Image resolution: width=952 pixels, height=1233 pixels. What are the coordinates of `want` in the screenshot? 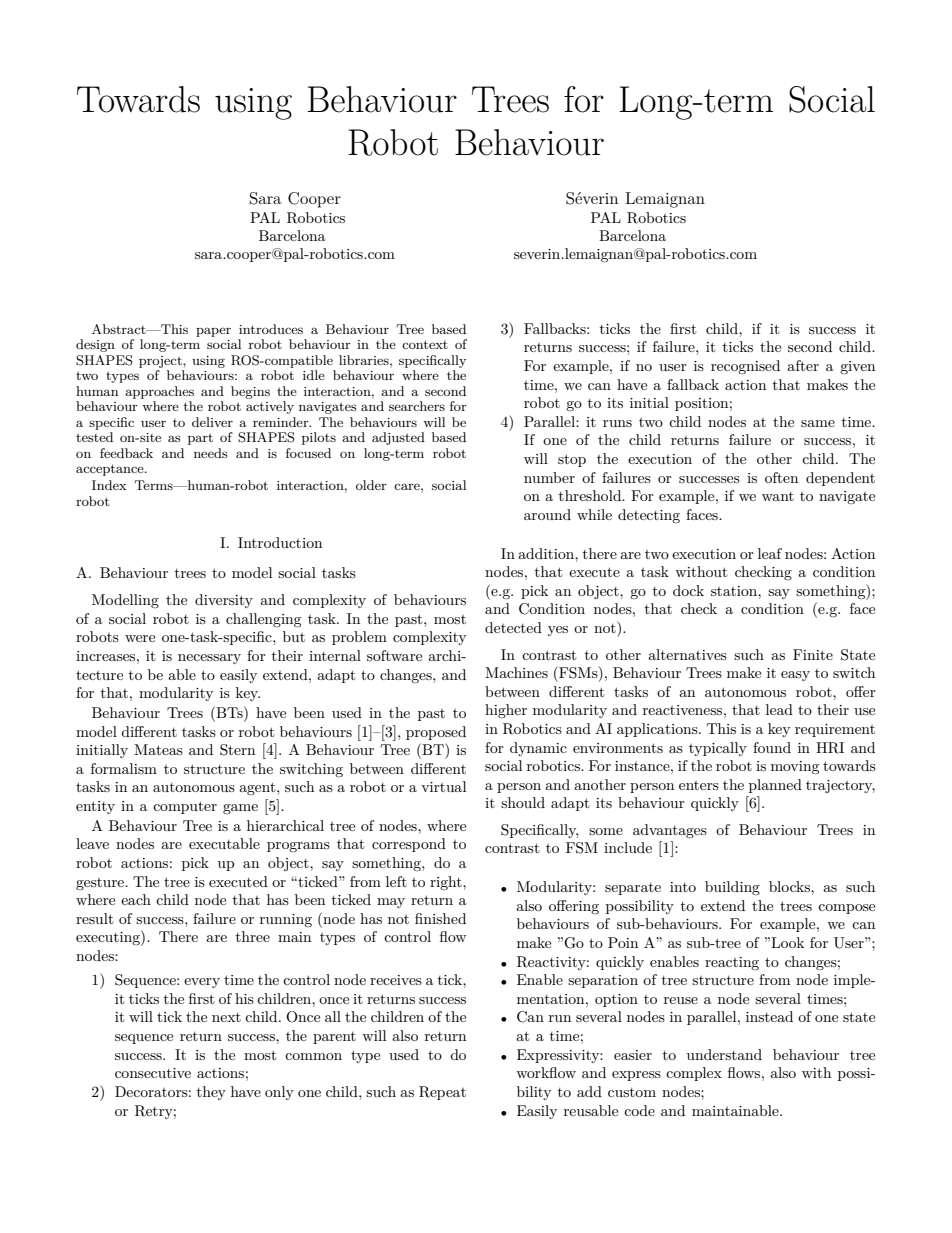 It's located at (778, 496).
